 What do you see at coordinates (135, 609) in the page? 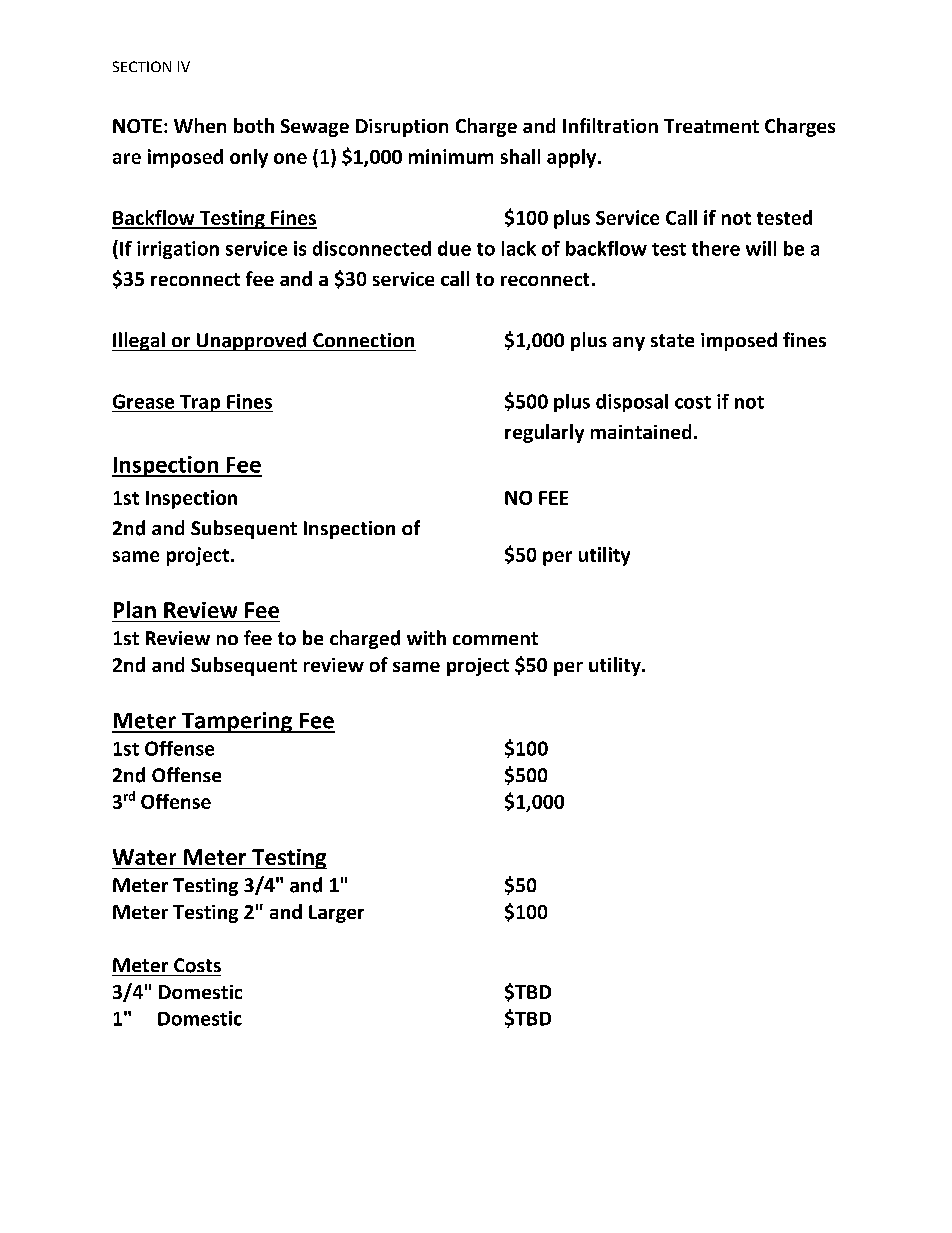
I see `Plan` at bounding box center [135, 609].
